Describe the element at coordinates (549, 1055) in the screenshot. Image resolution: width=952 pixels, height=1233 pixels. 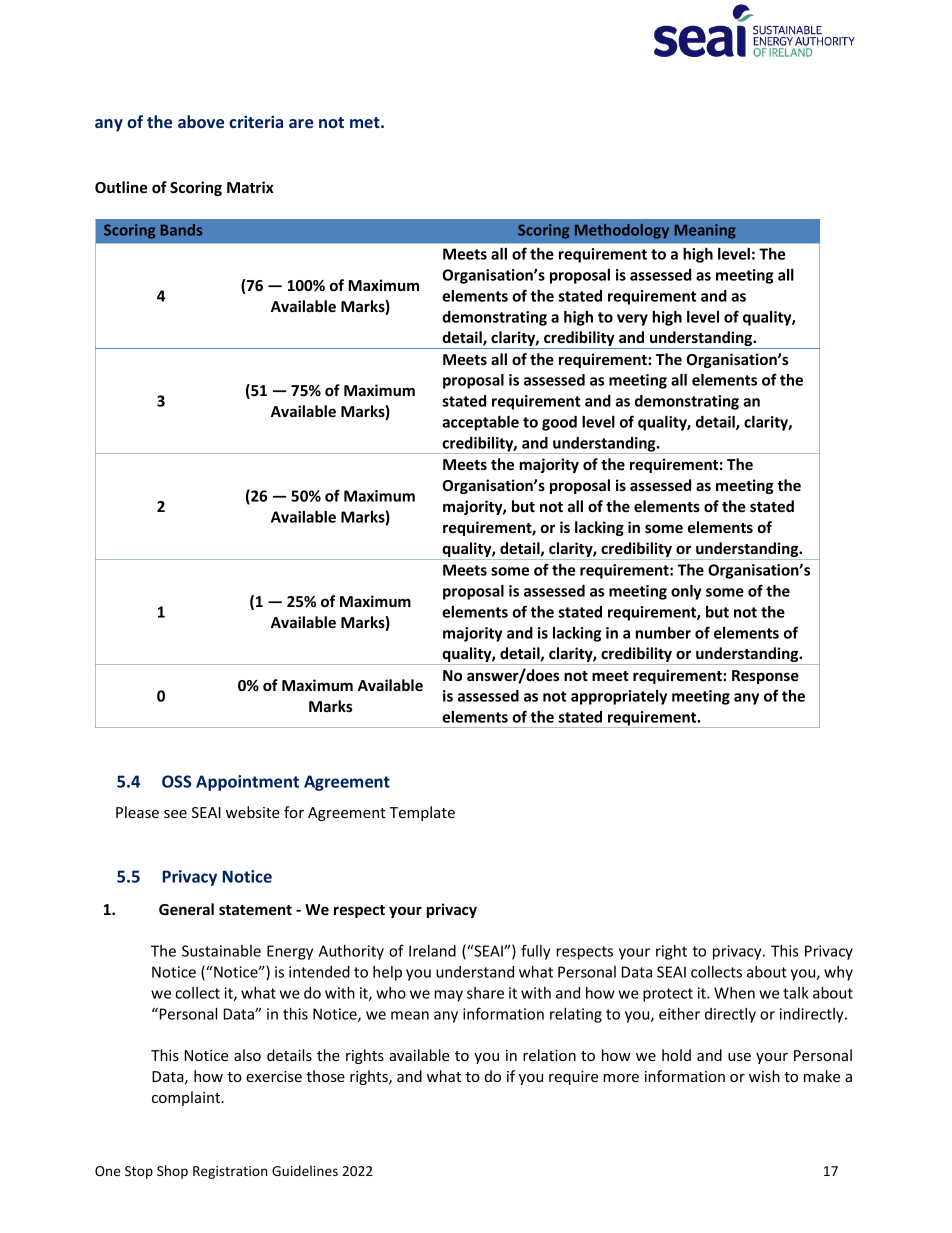
I see `relation` at that location.
